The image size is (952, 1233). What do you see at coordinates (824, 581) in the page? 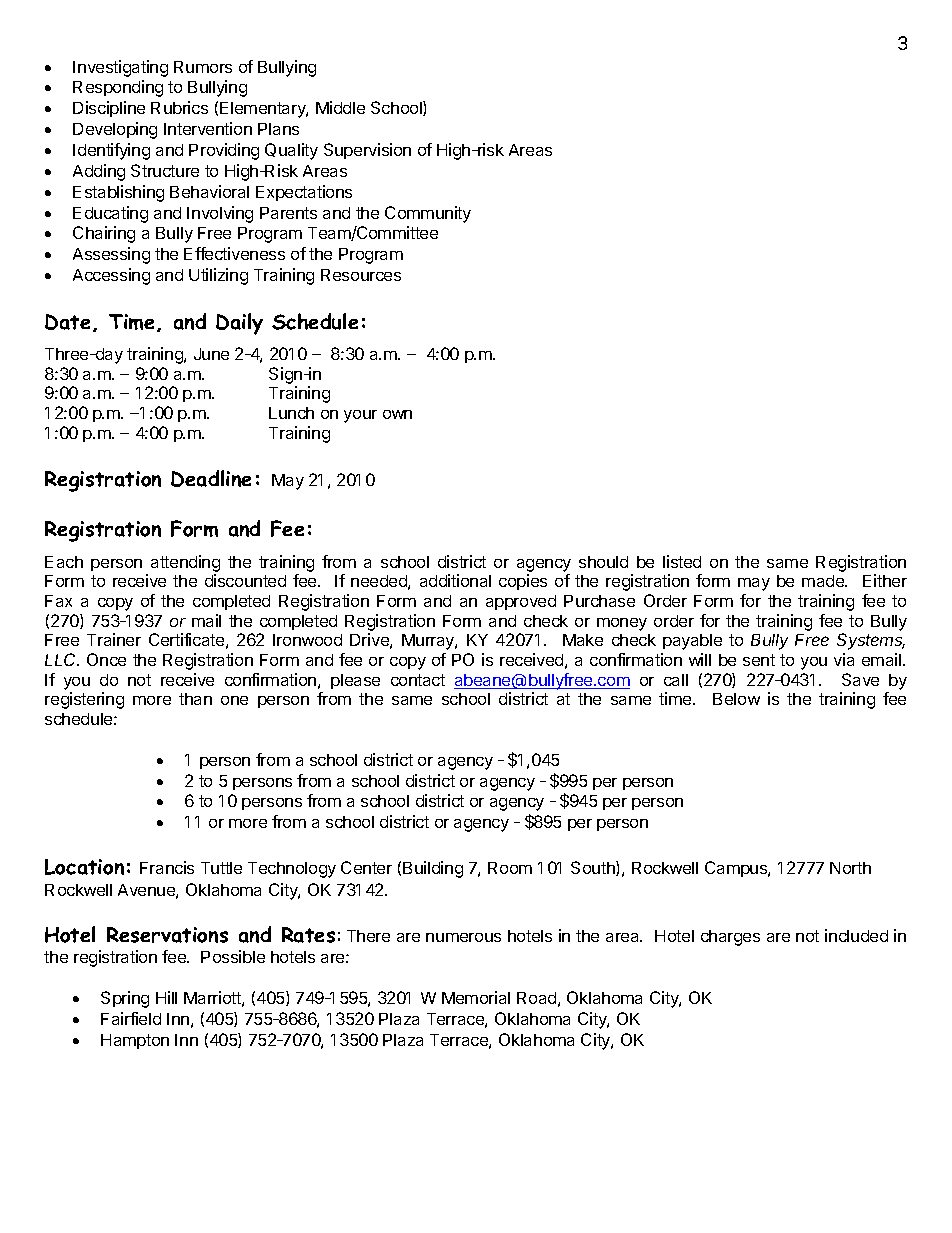
I see `made` at bounding box center [824, 581].
